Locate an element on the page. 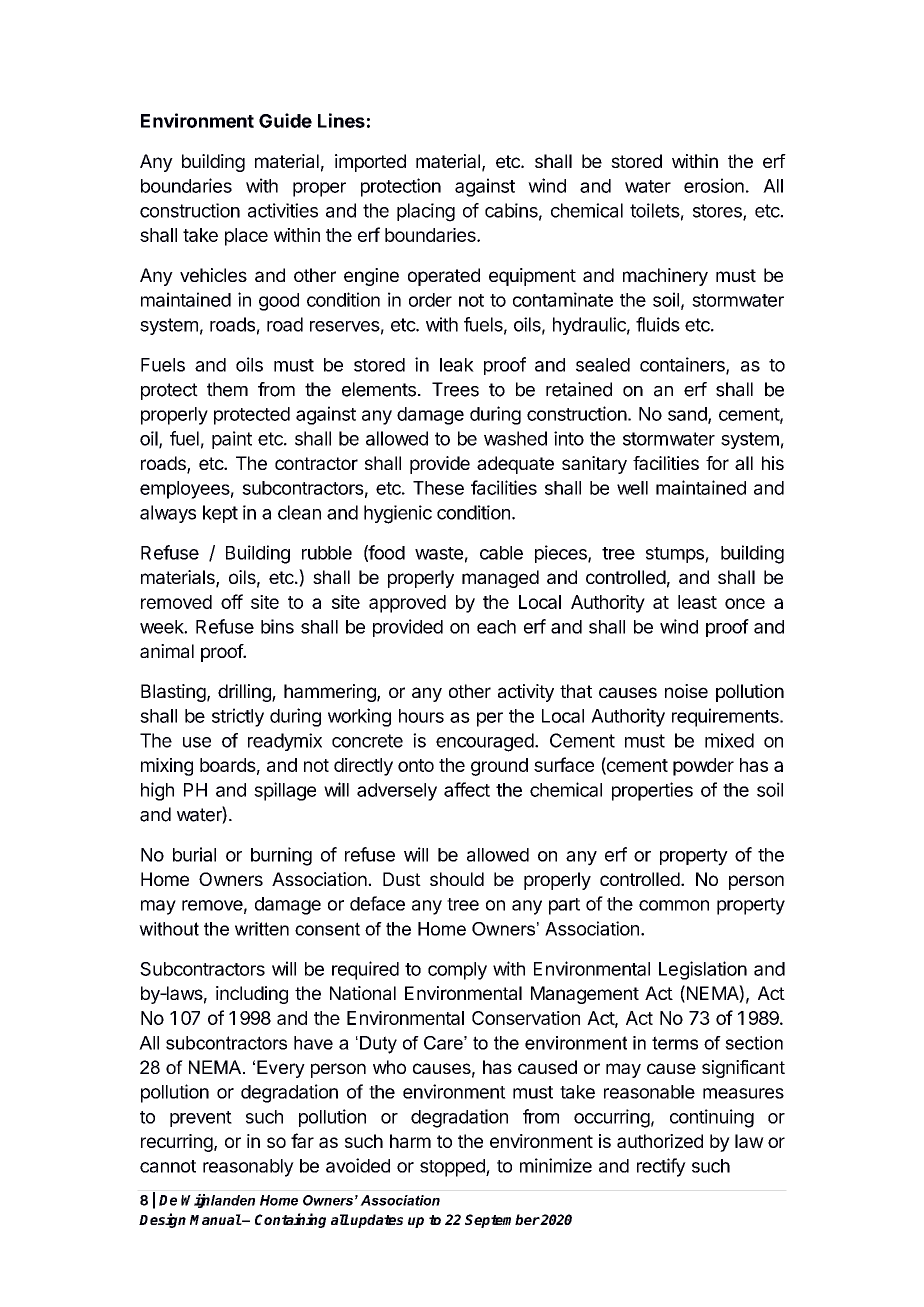 The width and height of the document is (924, 1307). burial is located at coordinates (194, 854).
